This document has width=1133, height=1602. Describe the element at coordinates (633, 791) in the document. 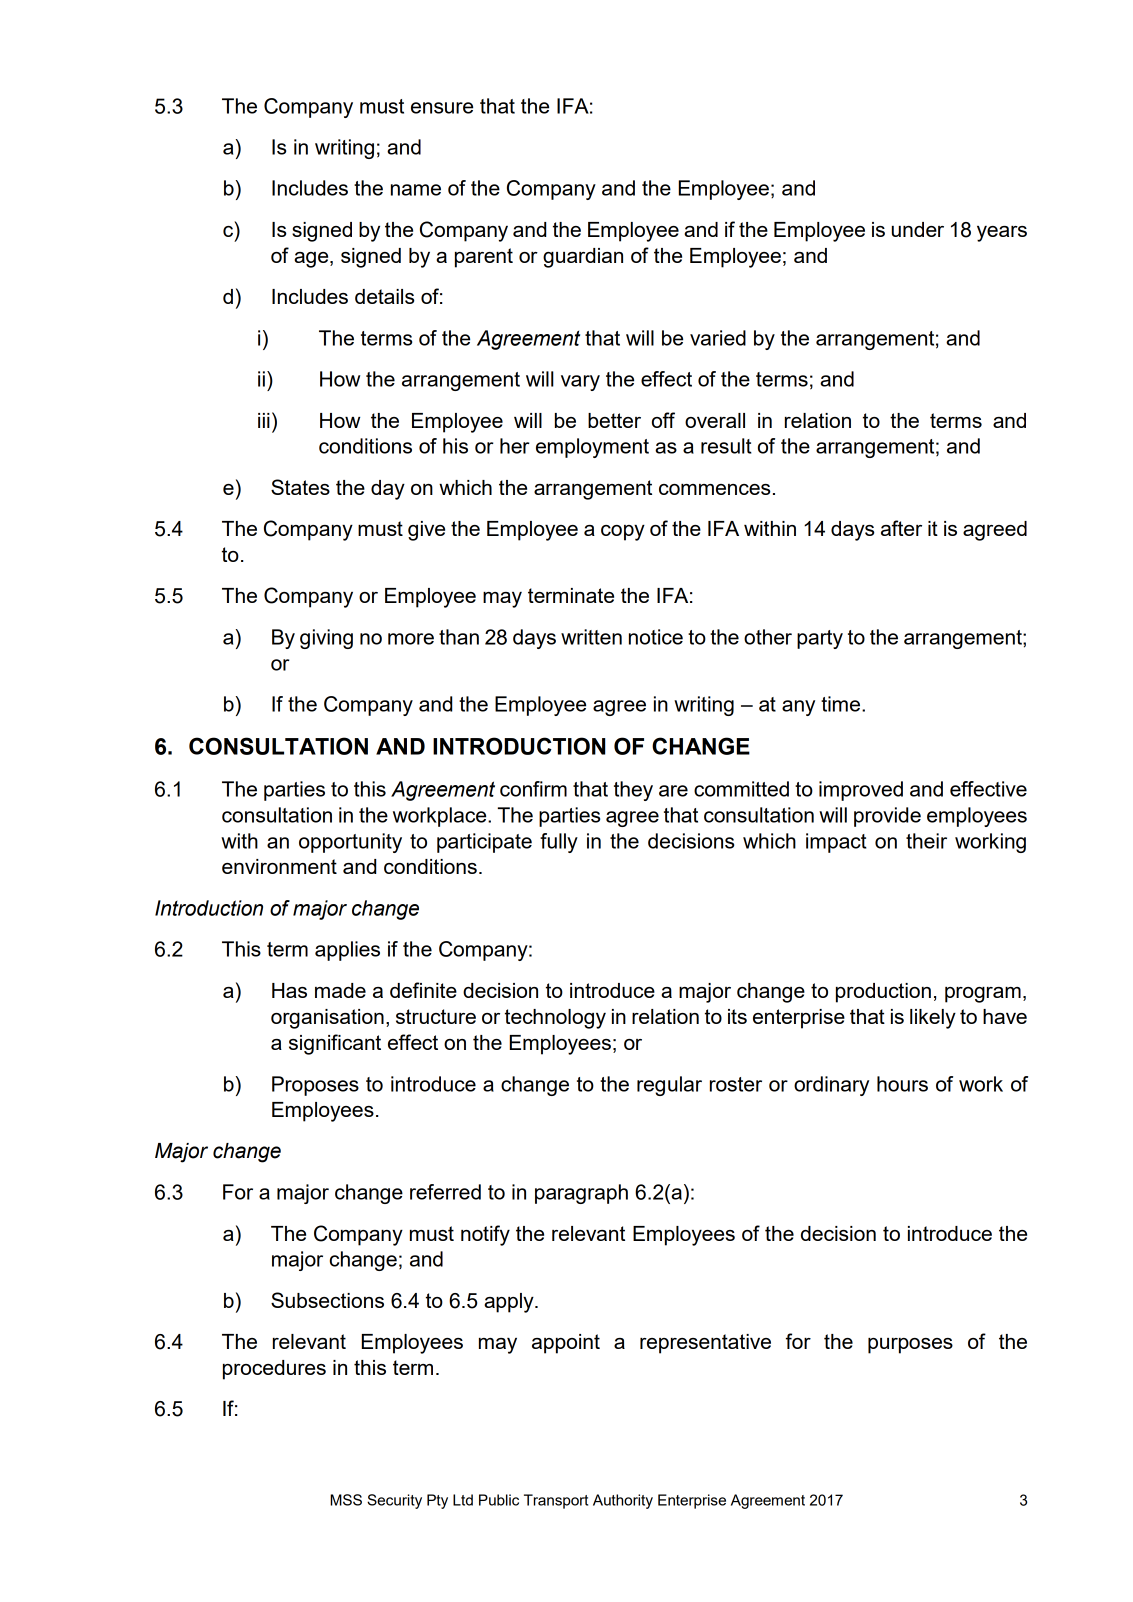

I see `they` at that location.
